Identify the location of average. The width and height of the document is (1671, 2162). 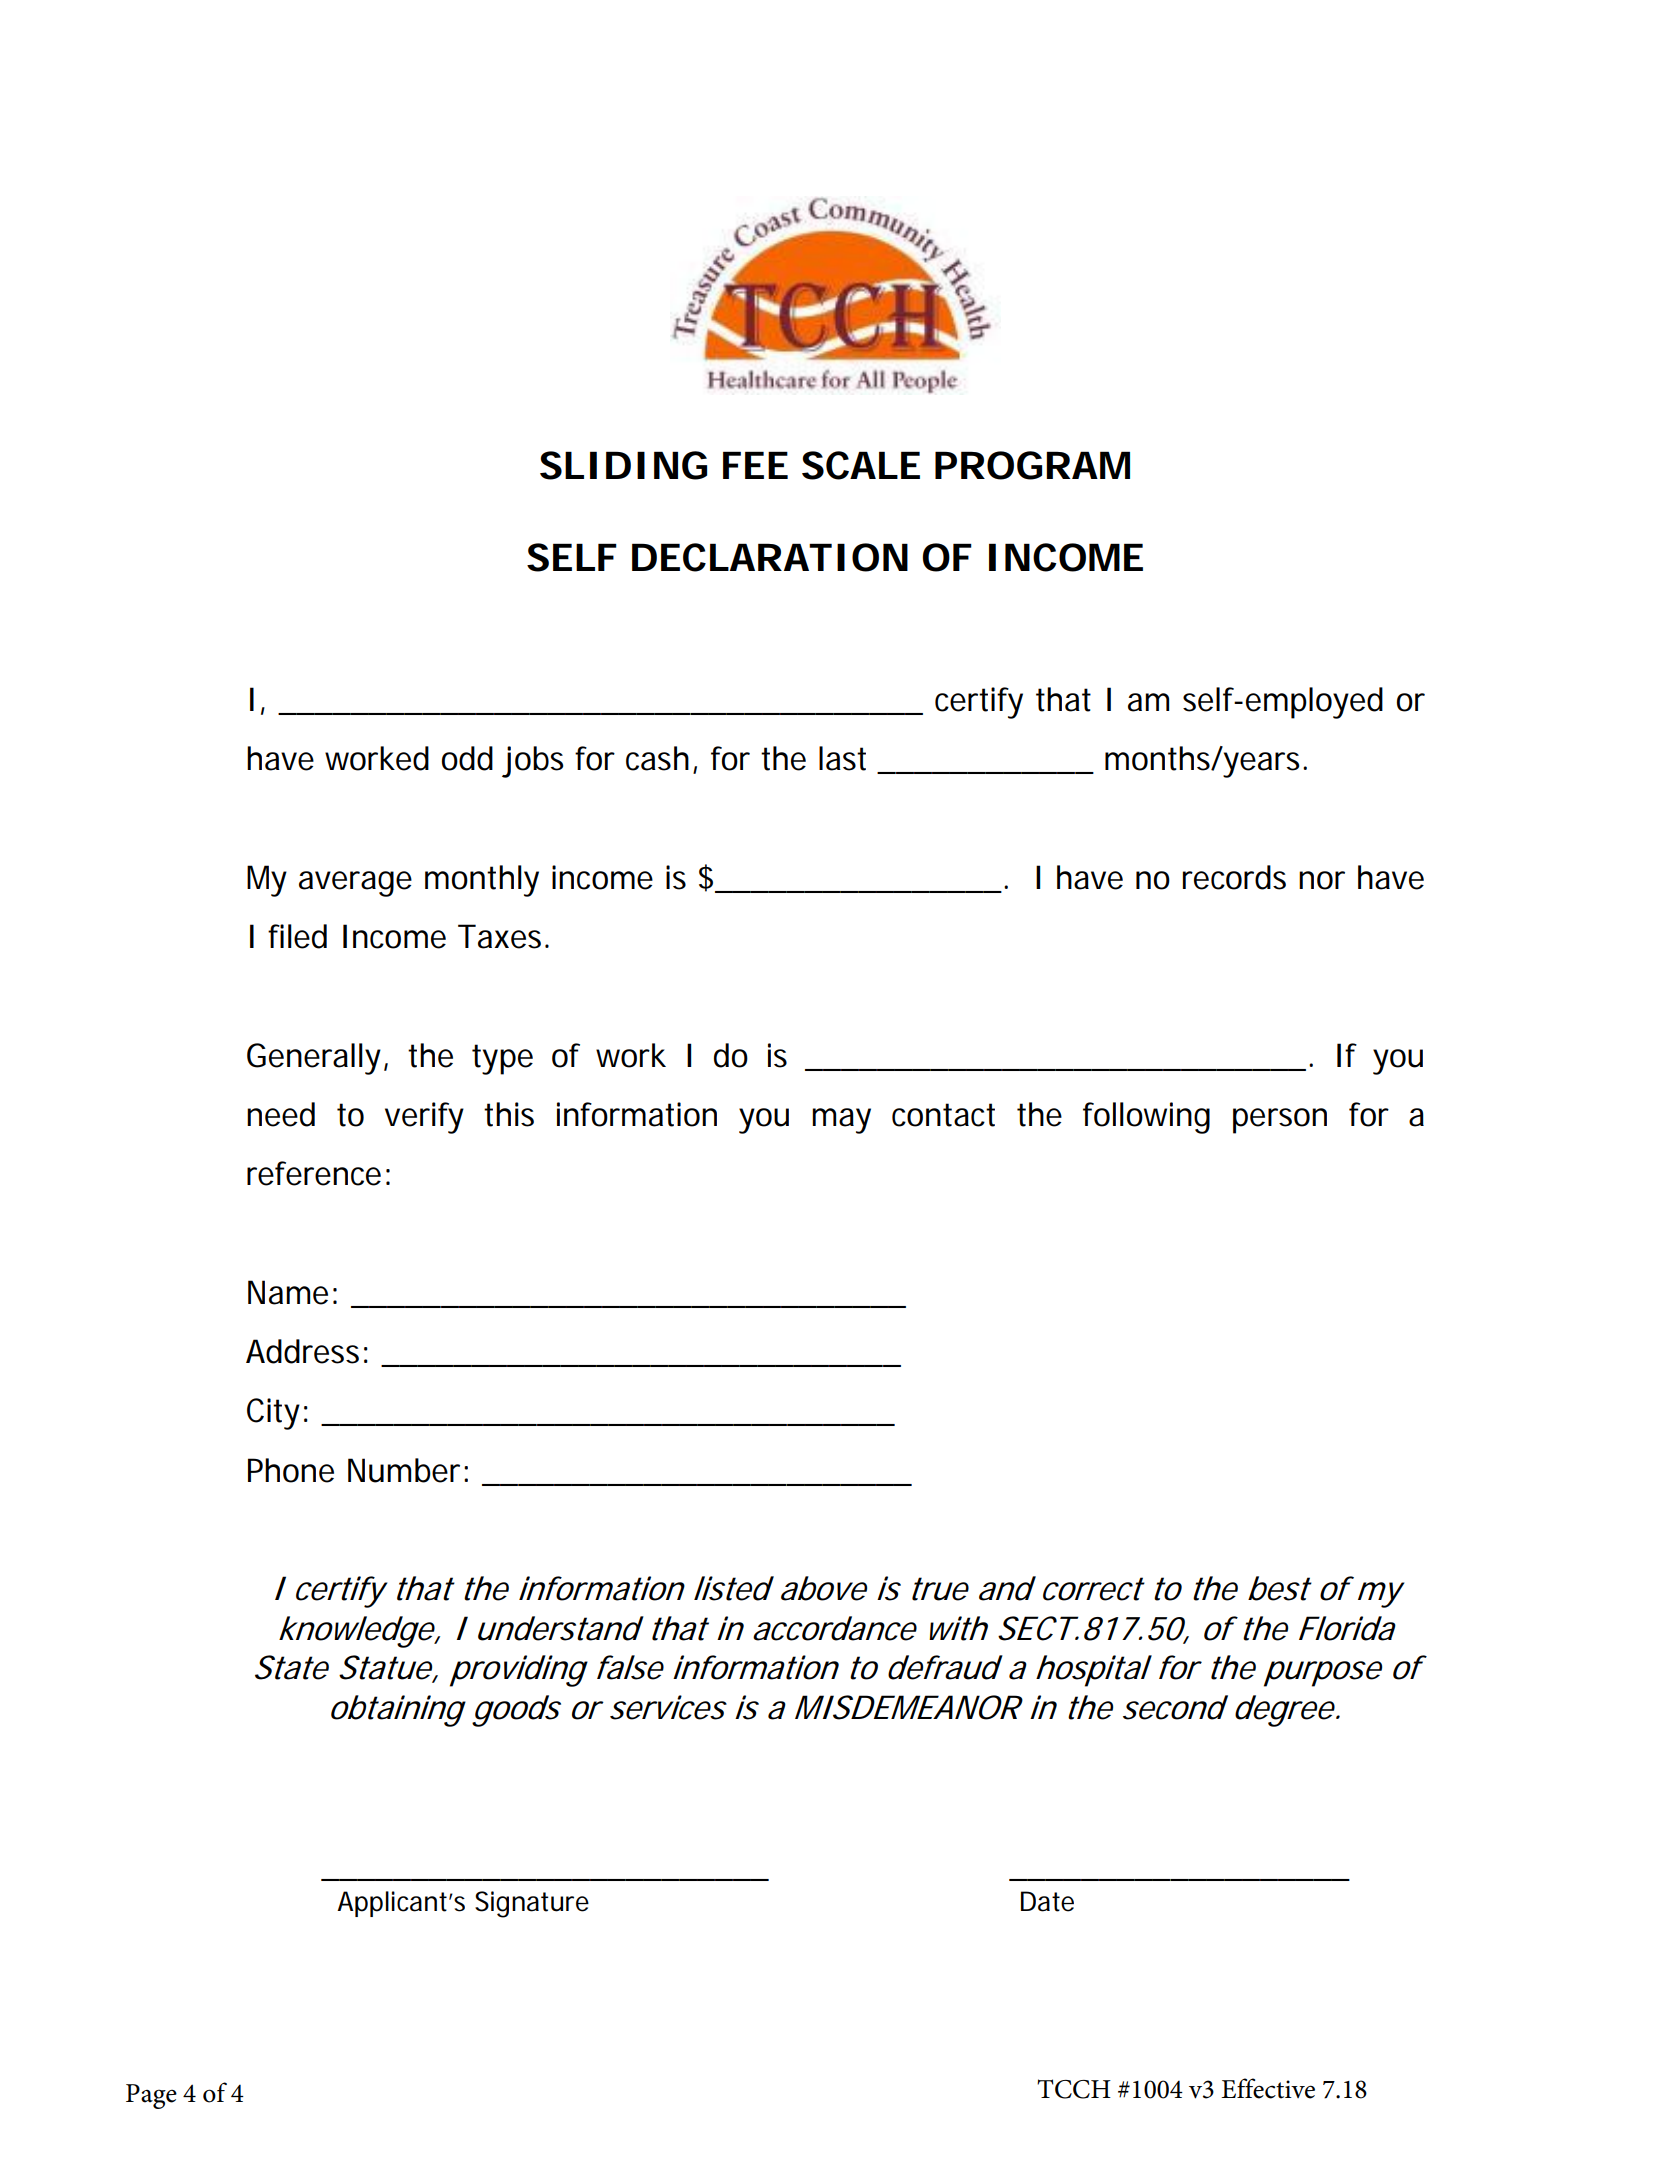
(355, 884).
